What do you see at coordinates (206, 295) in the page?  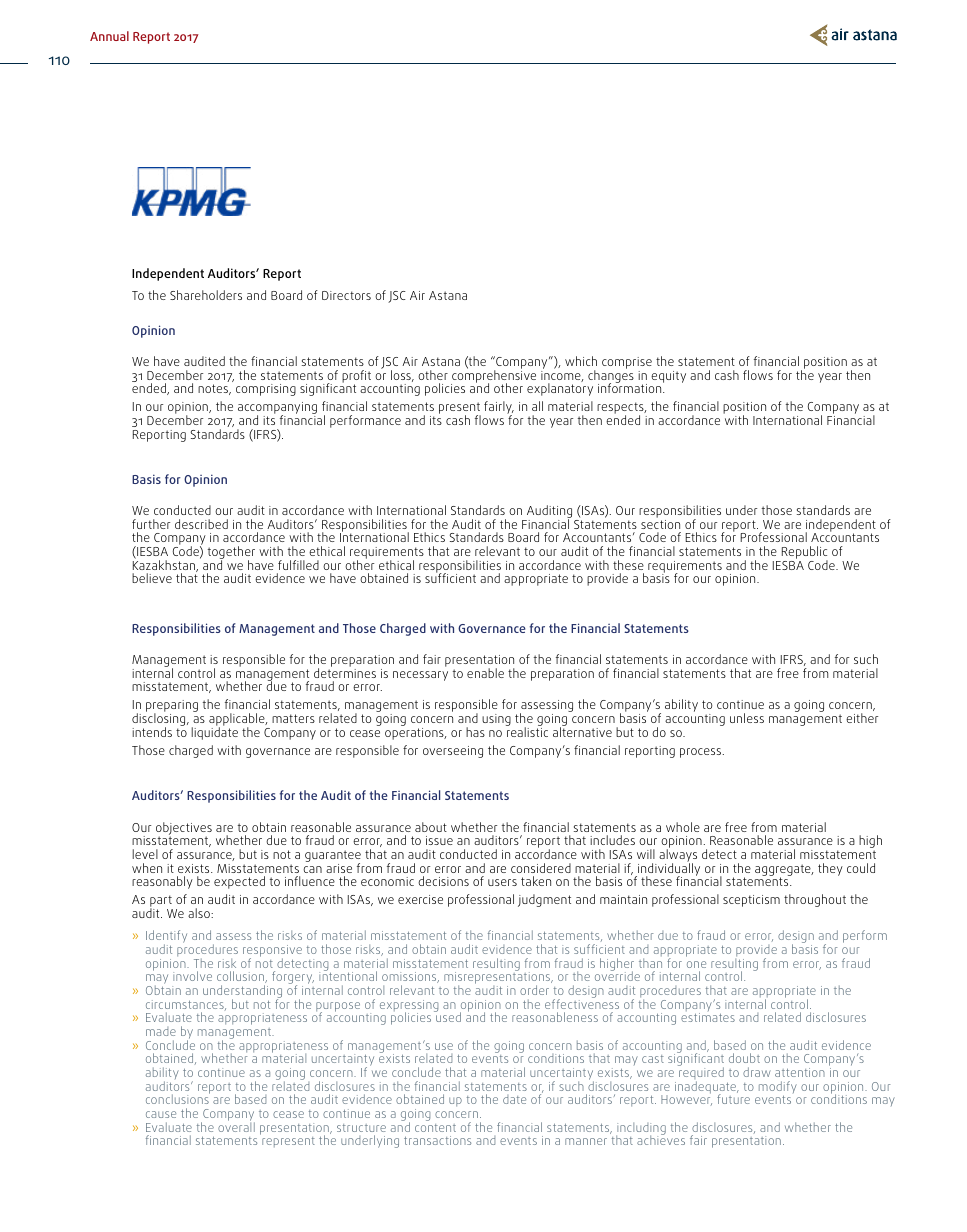 I see `Shareholders` at bounding box center [206, 295].
